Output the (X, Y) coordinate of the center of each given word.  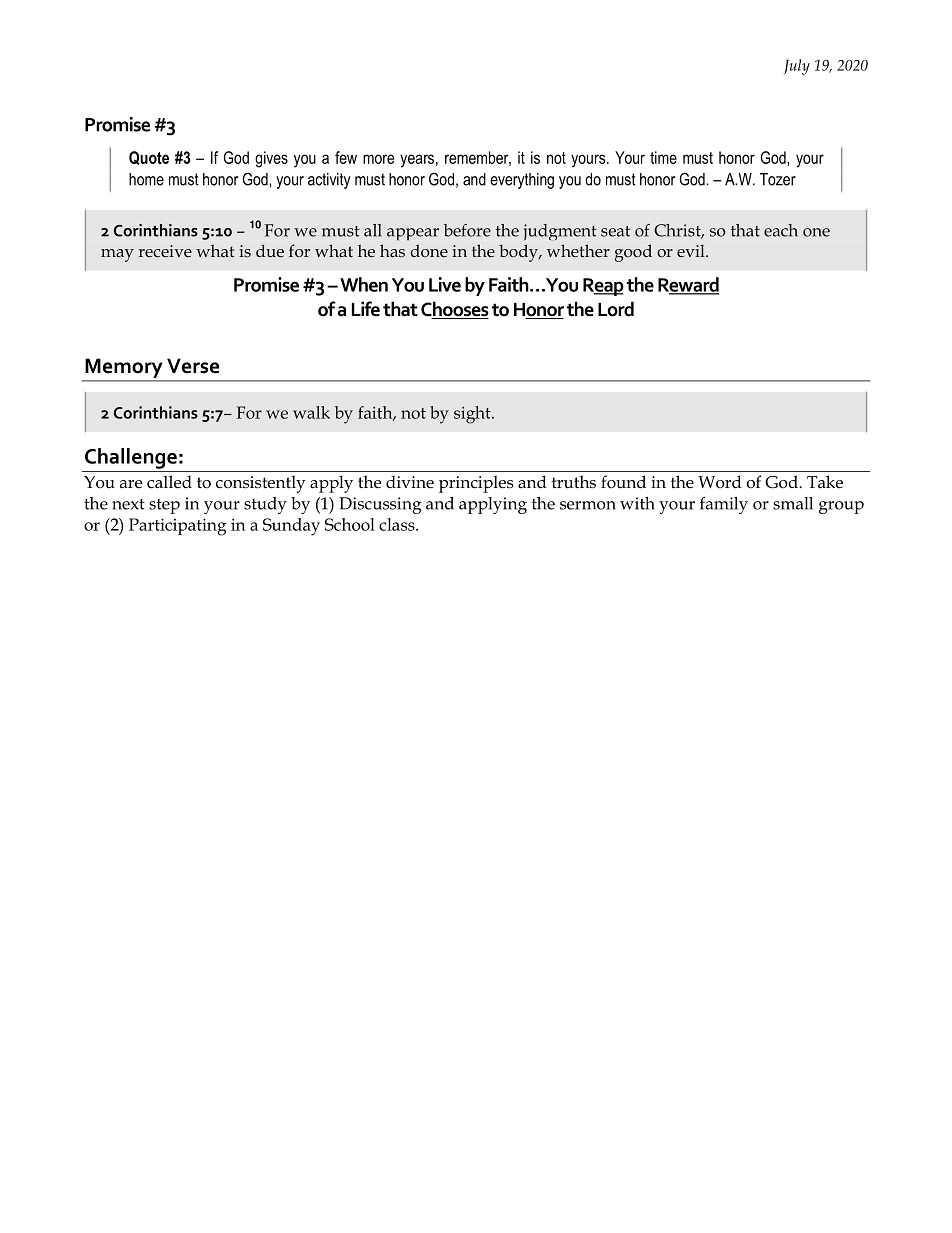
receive (165, 251)
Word (720, 482)
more (378, 159)
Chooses (455, 310)
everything (522, 181)
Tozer (778, 179)
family (724, 505)
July (797, 67)
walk (311, 412)
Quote (149, 158)
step (164, 506)
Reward (688, 285)
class (398, 524)
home (146, 179)
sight (473, 415)
